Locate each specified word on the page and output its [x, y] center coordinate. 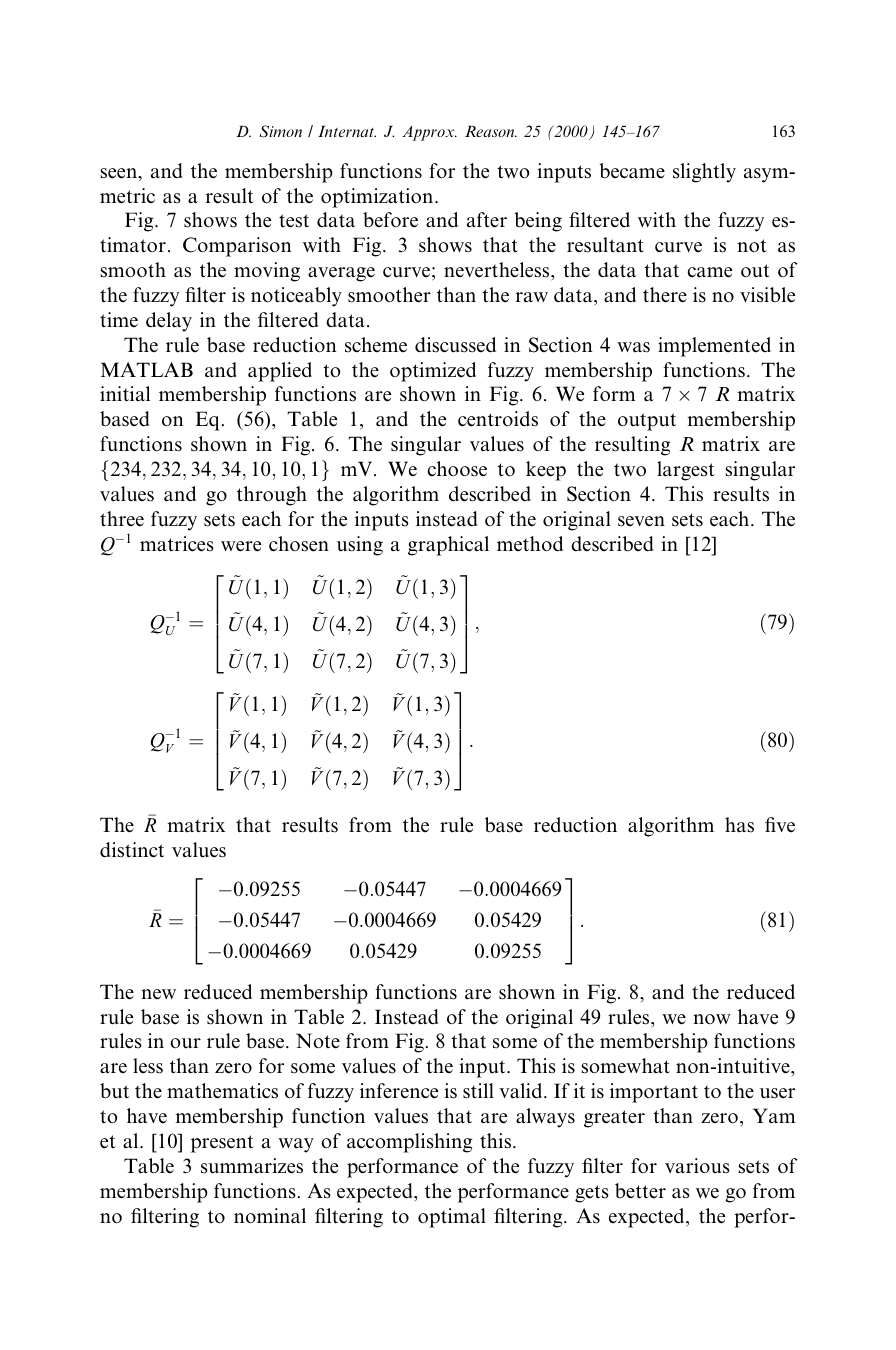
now [712, 1019]
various [697, 1166]
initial [125, 394]
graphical [448, 546]
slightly [704, 173]
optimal [452, 1218]
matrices [177, 544]
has [739, 825]
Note [318, 1041]
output [647, 422]
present [222, 1144]
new [158, 994]
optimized [433, 372]
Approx [429, 133]
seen [120, 173]
